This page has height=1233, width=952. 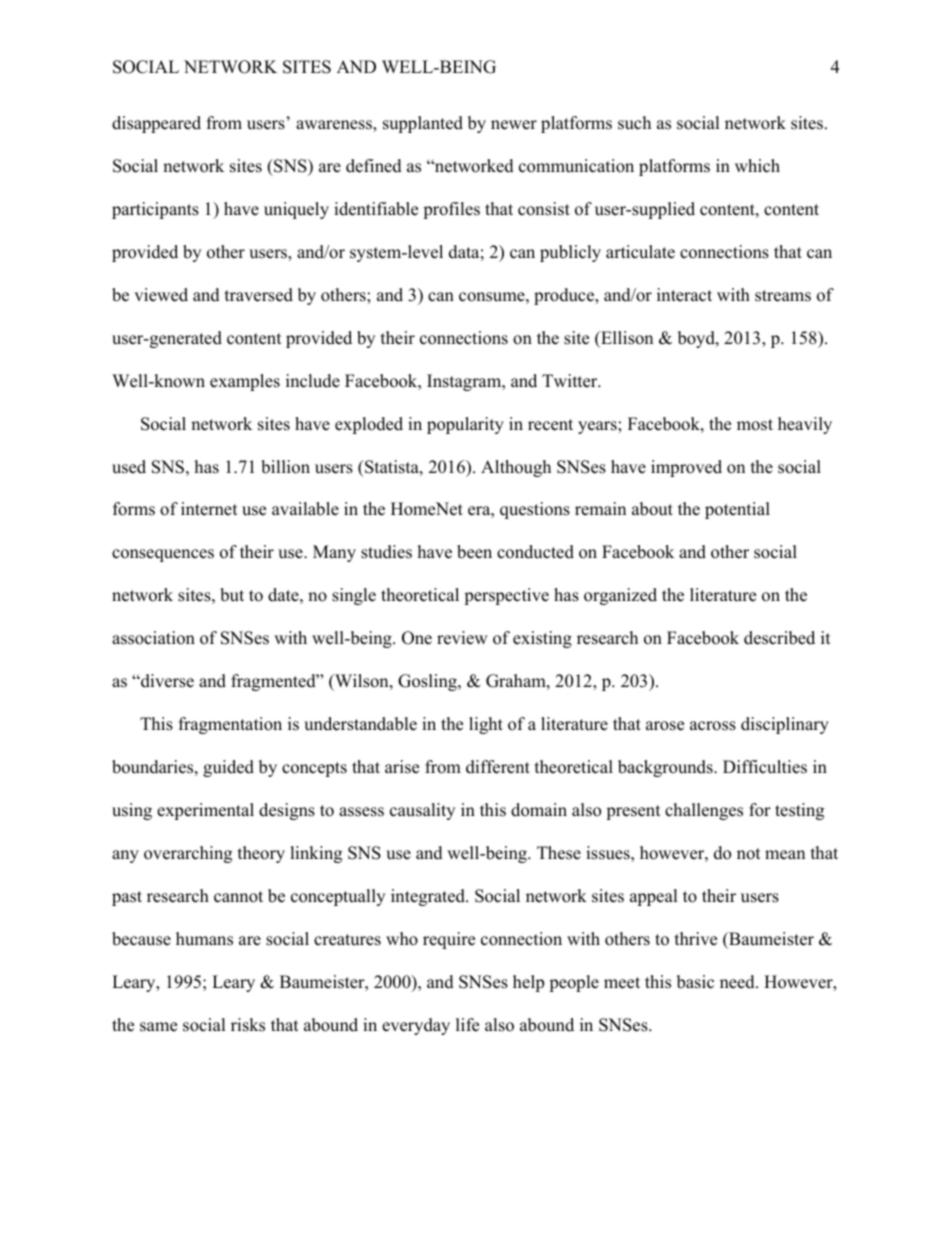 I want to click on light, so click(x=486, y=725).
